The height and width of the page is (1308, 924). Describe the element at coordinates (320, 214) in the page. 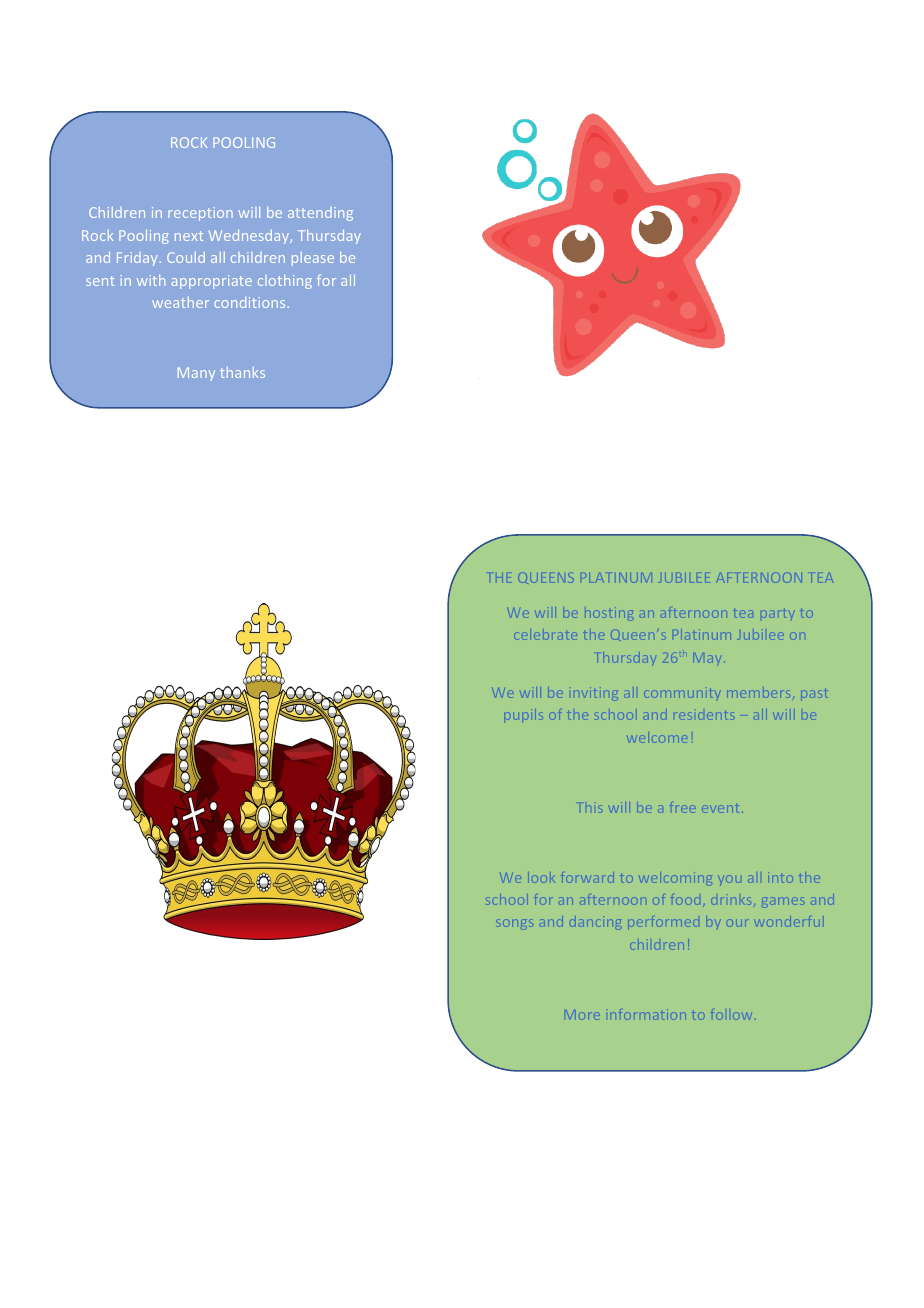

I see `attending` at that location.
